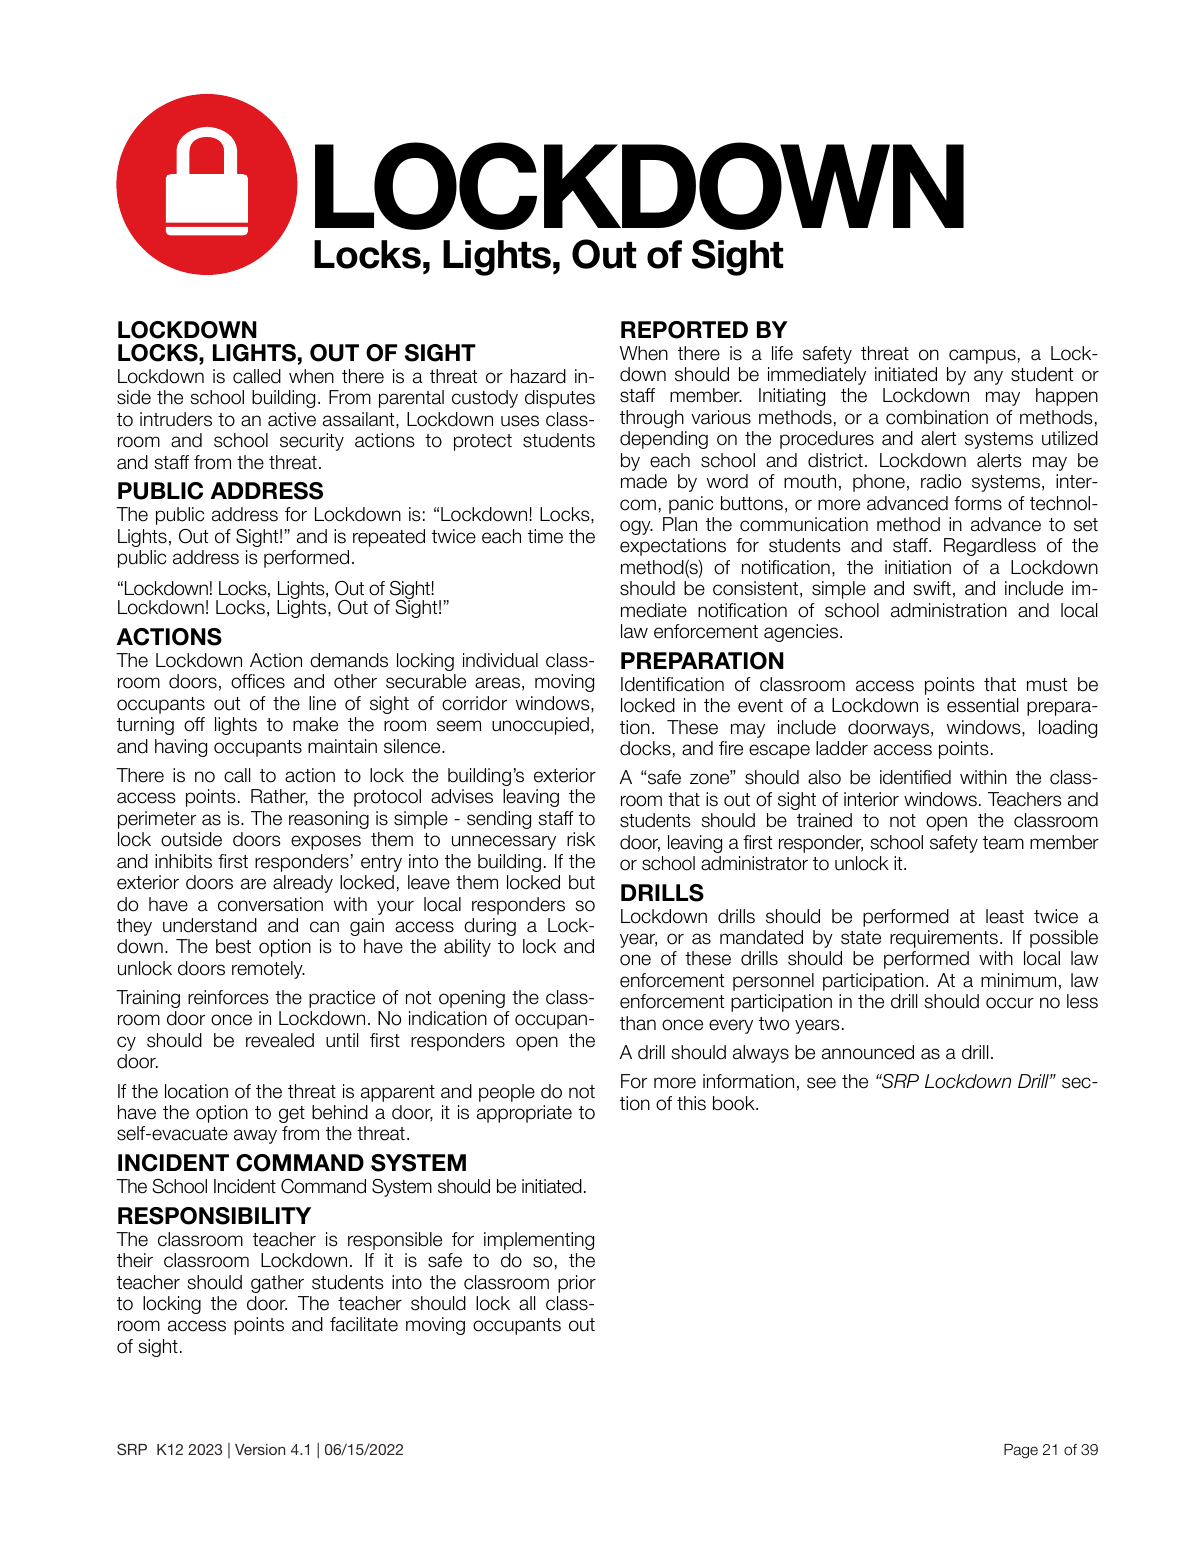 This image has height=1543, width=1192. Describe the element at coordinates (645, 748) in the image. I see `docks` at that location.
